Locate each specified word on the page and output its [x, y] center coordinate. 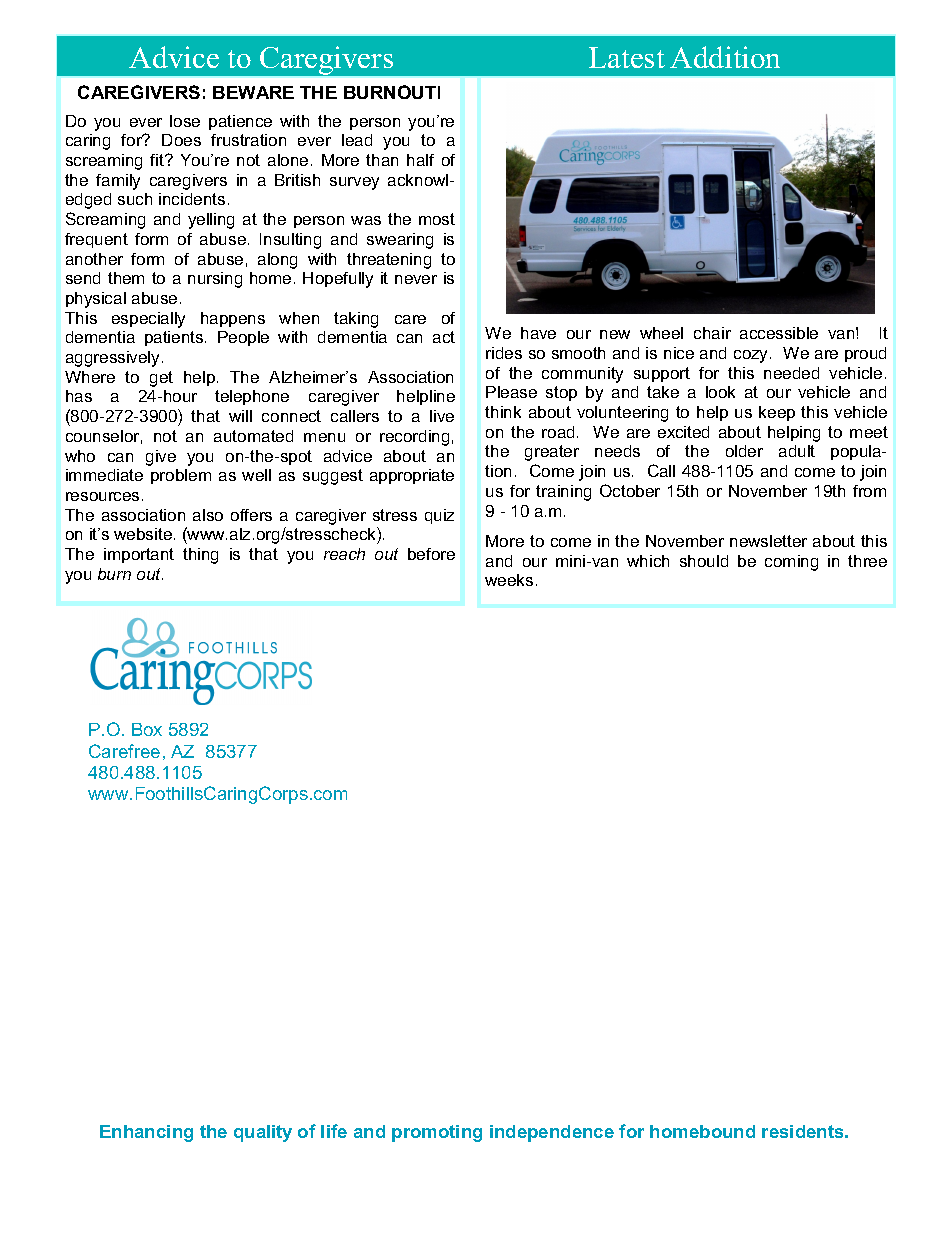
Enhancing [146, 1133]
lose [185, 121]
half [420, 160]
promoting [437, 1133]
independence [552, 1133]
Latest [627, 57]
